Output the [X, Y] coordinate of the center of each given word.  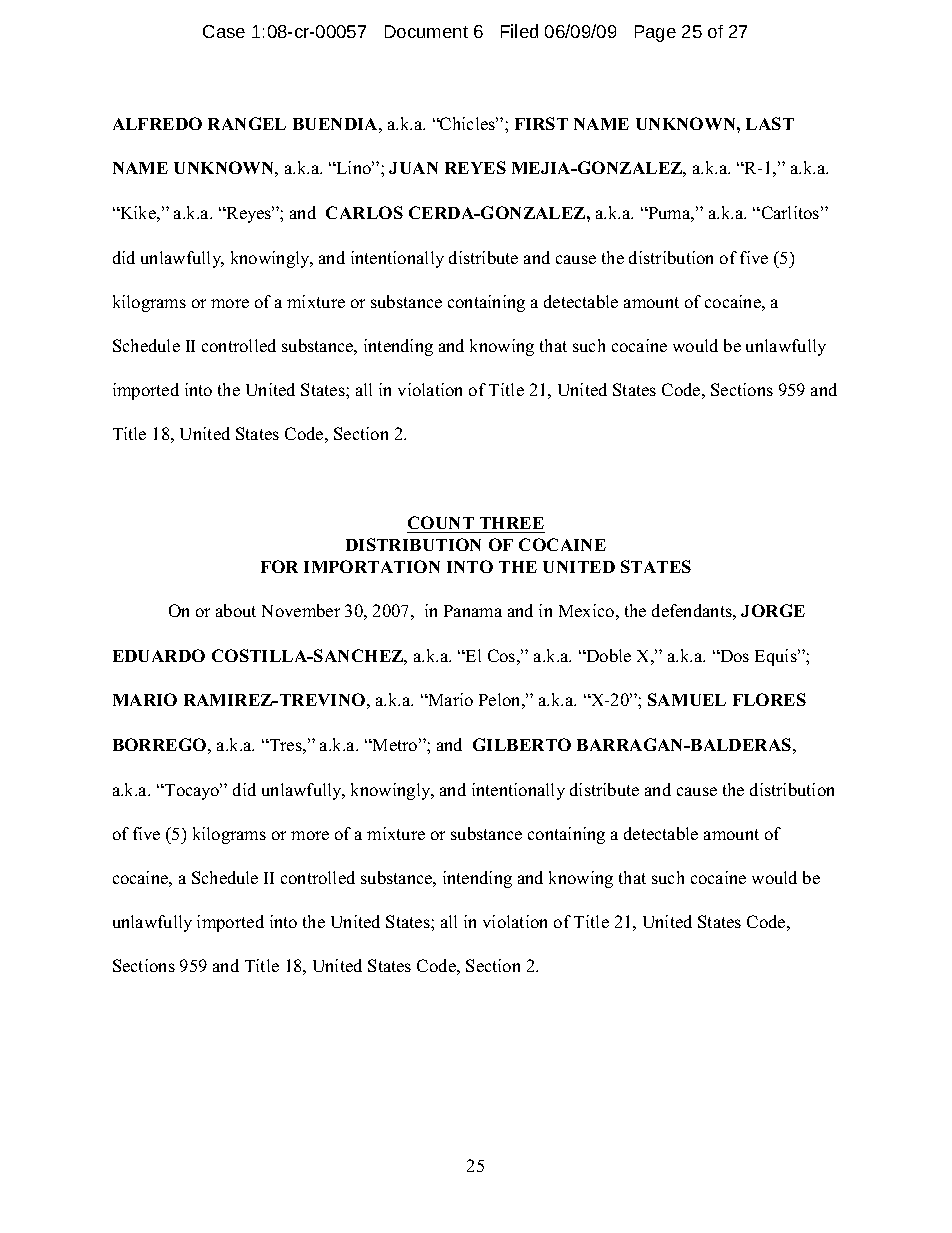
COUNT [441, 522]
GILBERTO [522, 744]
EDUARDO [159, 655]
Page [655, 33]
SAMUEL [687, 699]
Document [426, 31]
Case [224, 31]
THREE [512, 523]
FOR [279, 566]
